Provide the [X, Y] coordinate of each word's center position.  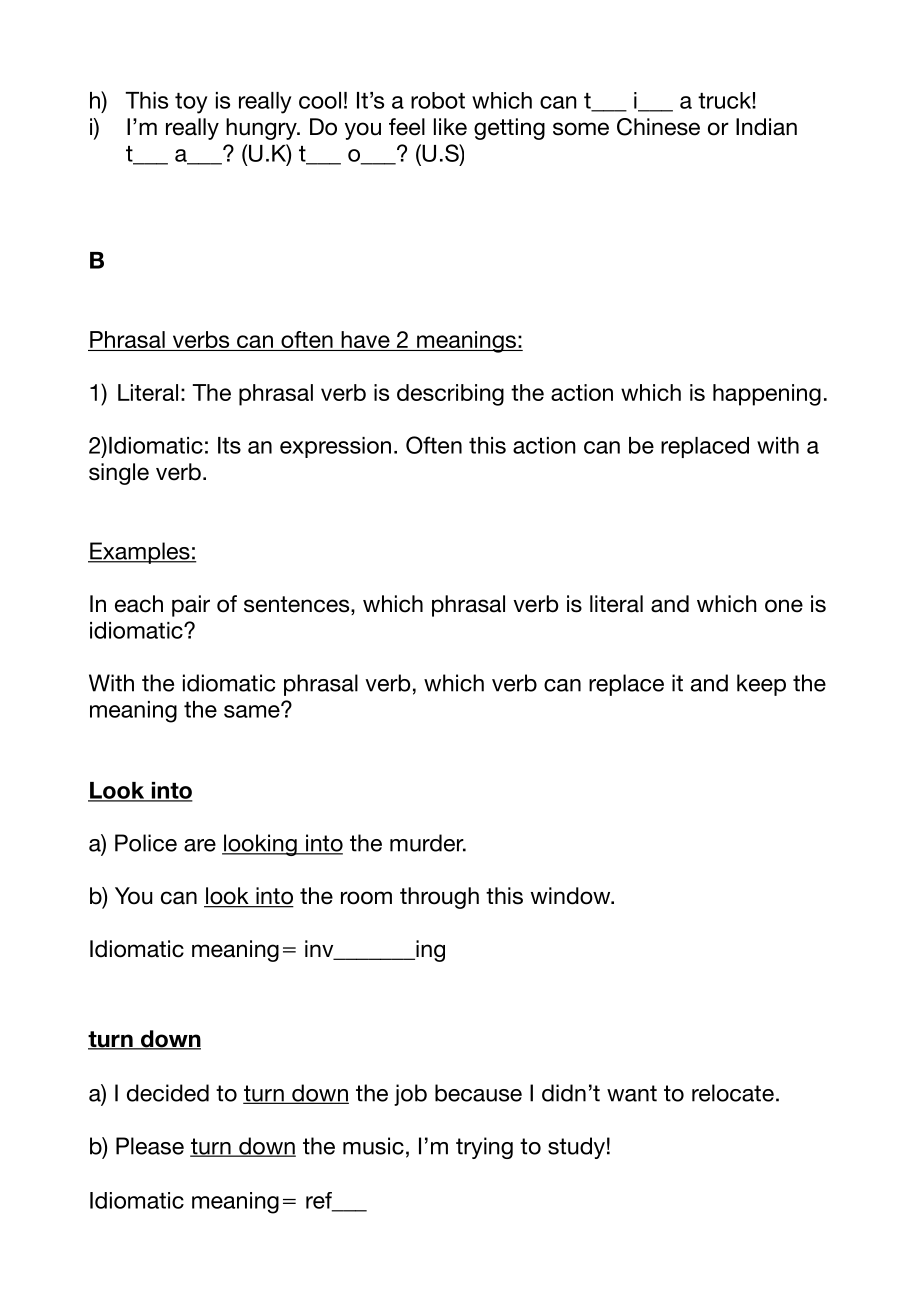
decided [168, 1093]
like [450, 127]
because [478, 1093]
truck [725, 100]
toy [191, 103]
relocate [733, 1093]
